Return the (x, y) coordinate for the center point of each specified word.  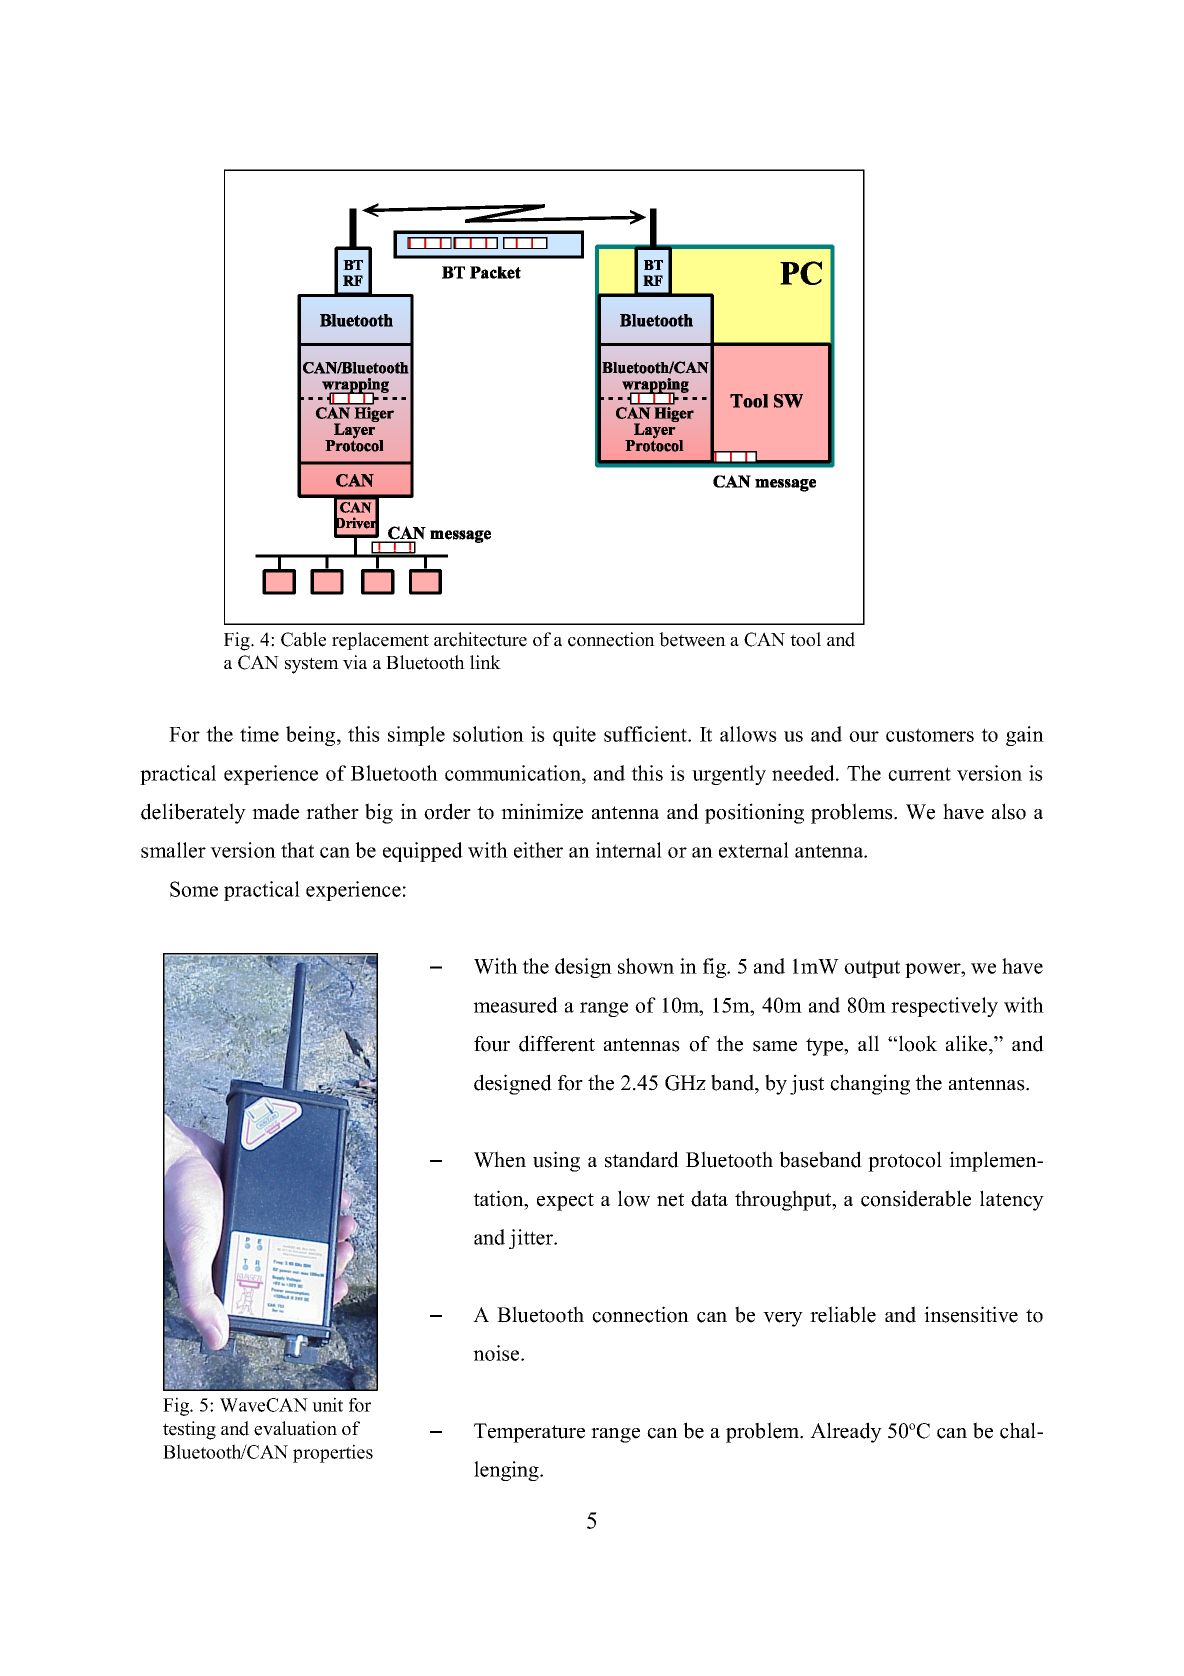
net (670, 1200)
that (297, 850)
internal (628, 850)
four (492, 1044)
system (312, 665)
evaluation (295, 1428)
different (557, 1043)
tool (805, 639)
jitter (532, 1239)
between (692, 639)
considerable (916, 1198)
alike (968, 1043)
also (1009, 811)
